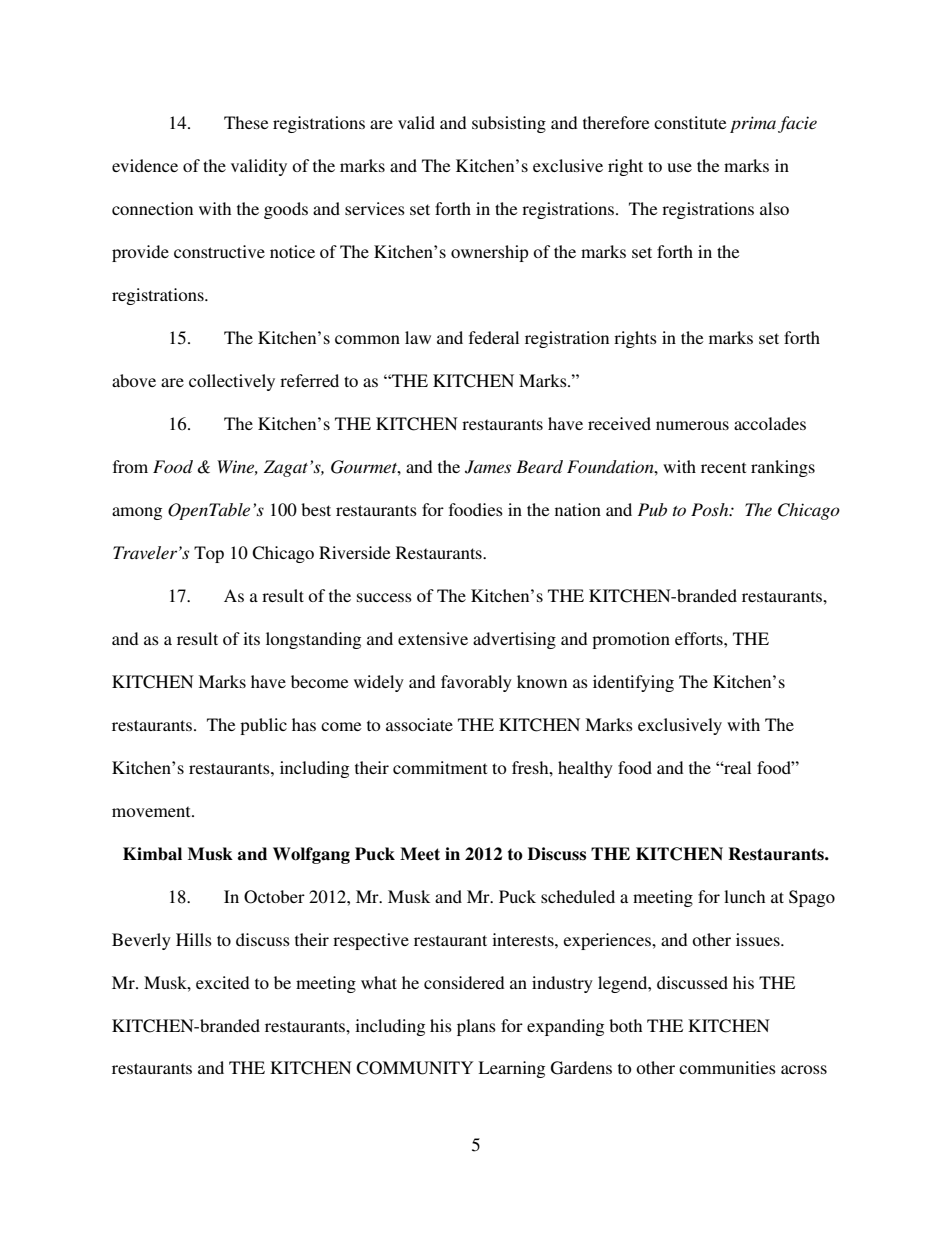 Image resolution: width=952 pixels, height=1233 pixels. What do you see at coordinates (753, 124) in the page?
I see `prima` at bounding box center [753, 124].
